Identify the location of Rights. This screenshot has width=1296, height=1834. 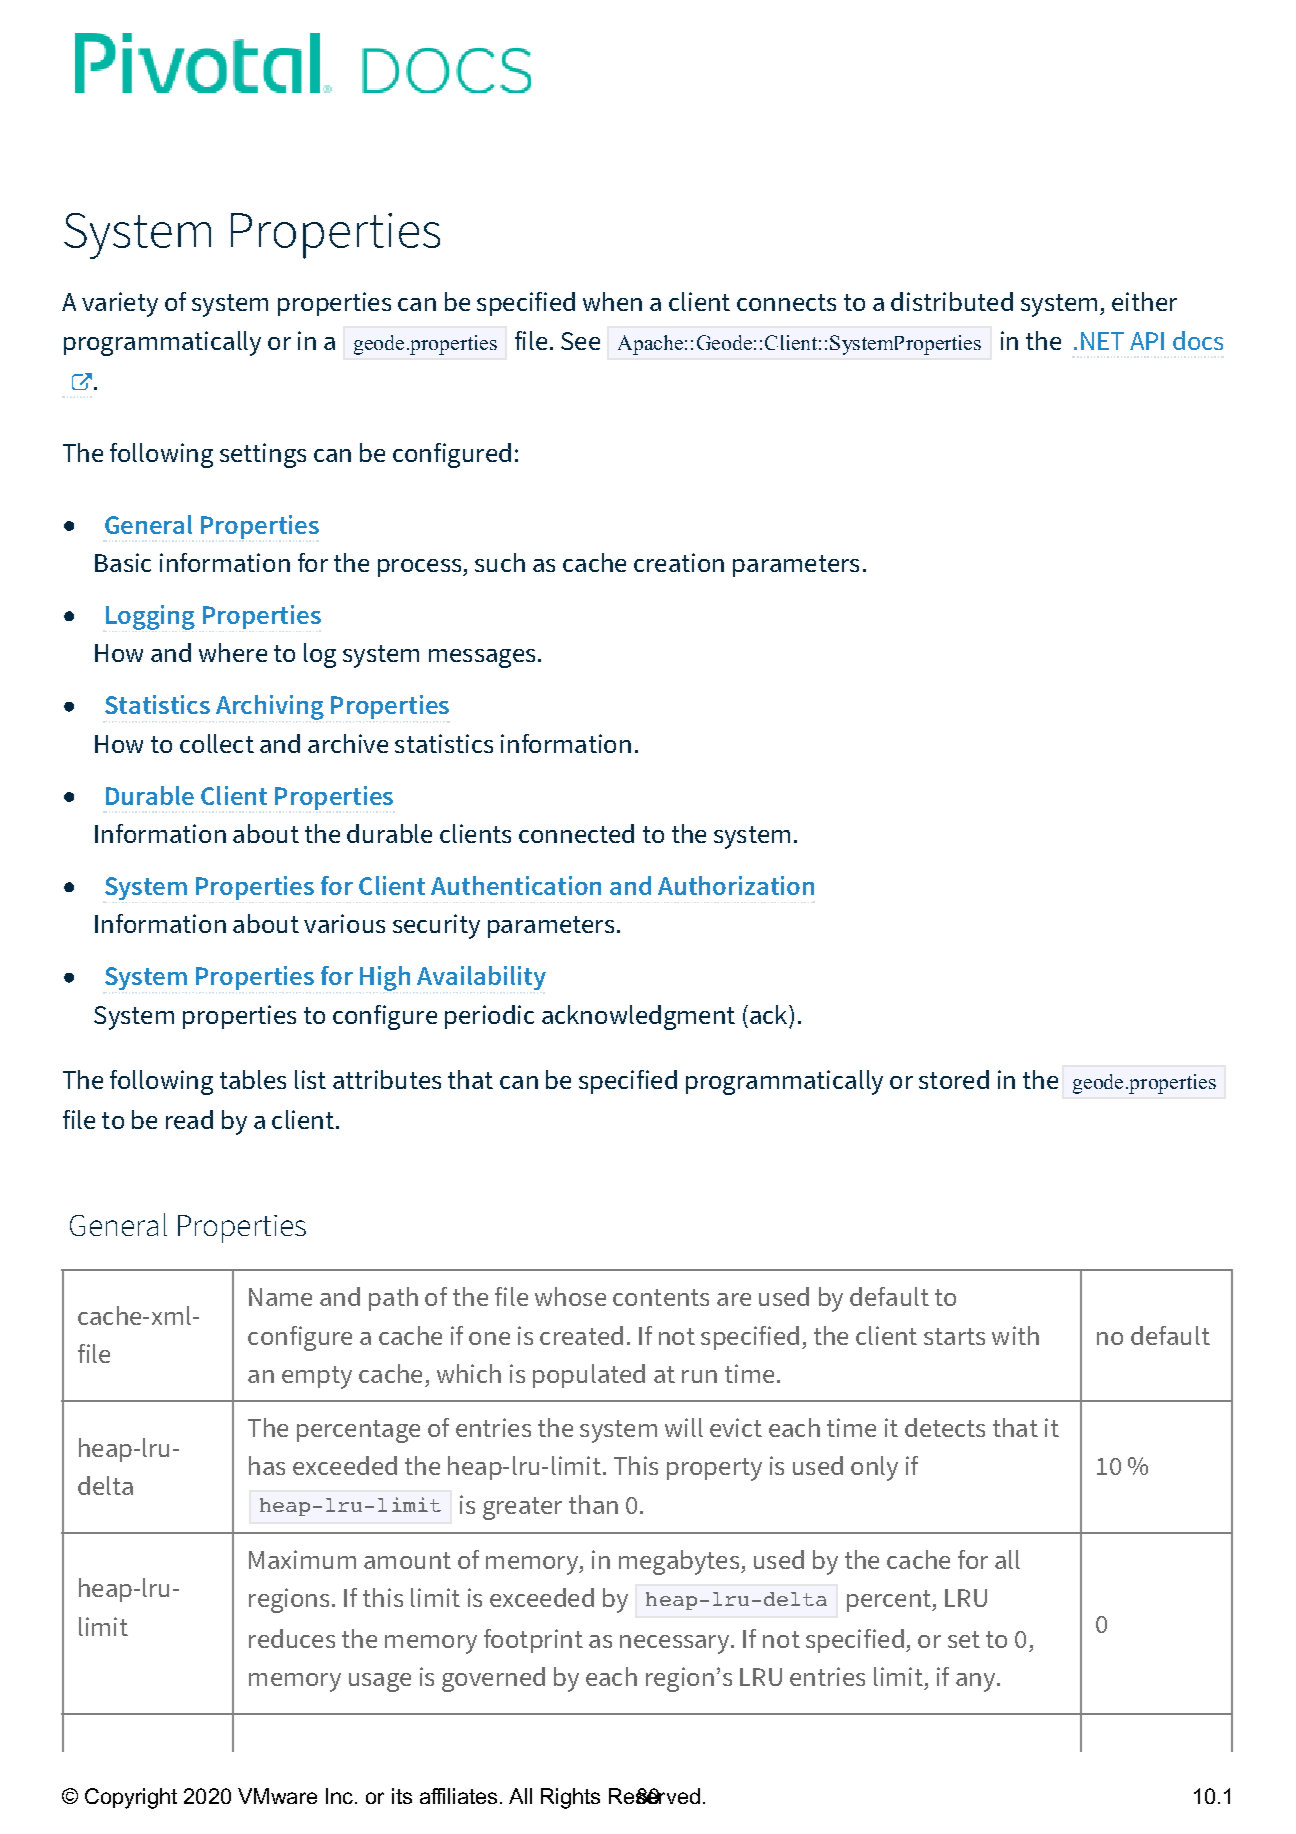
(570, 1798).
